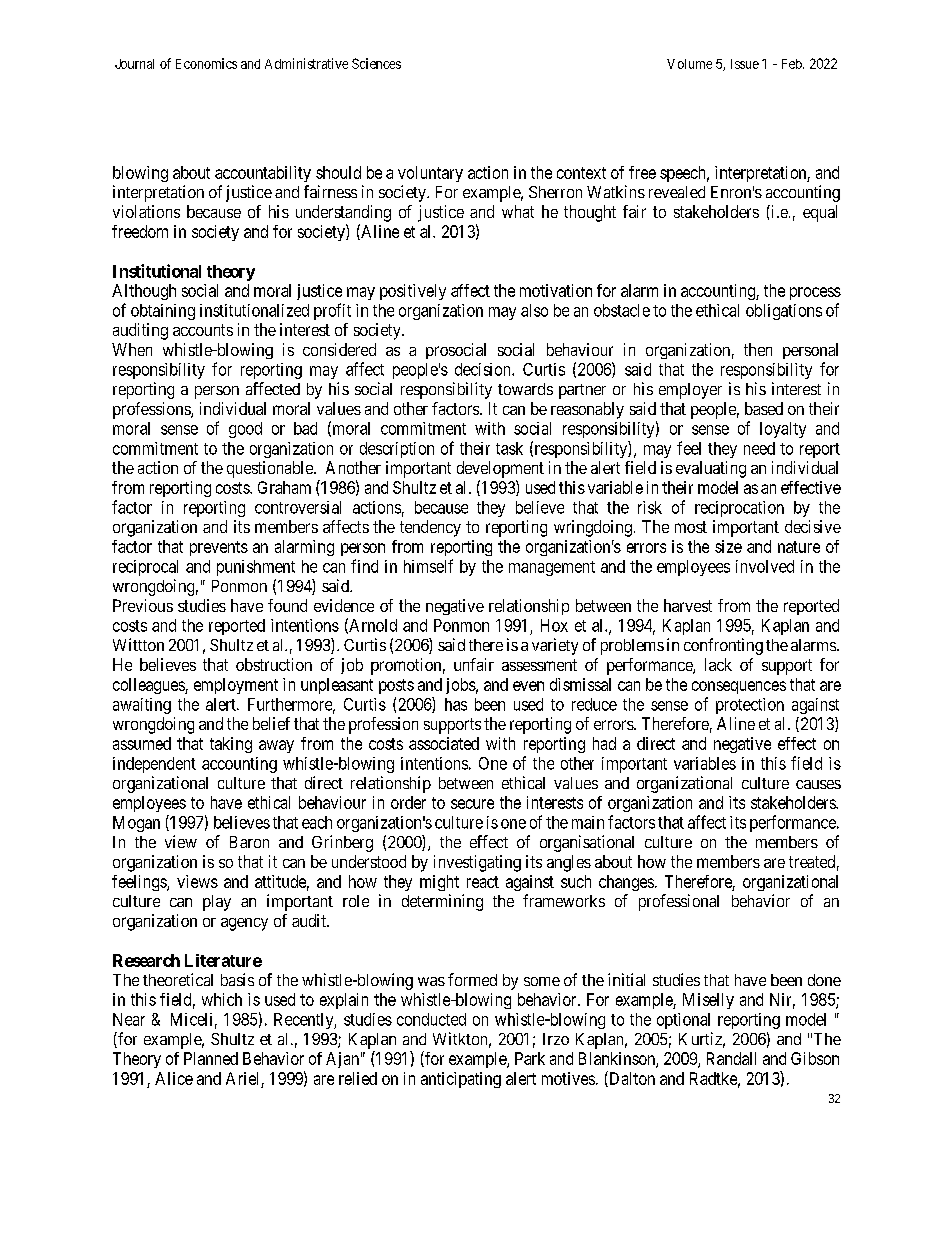 This screenshot has height=1233, width=952. I want to click on Randall, so click(731, 1058).
